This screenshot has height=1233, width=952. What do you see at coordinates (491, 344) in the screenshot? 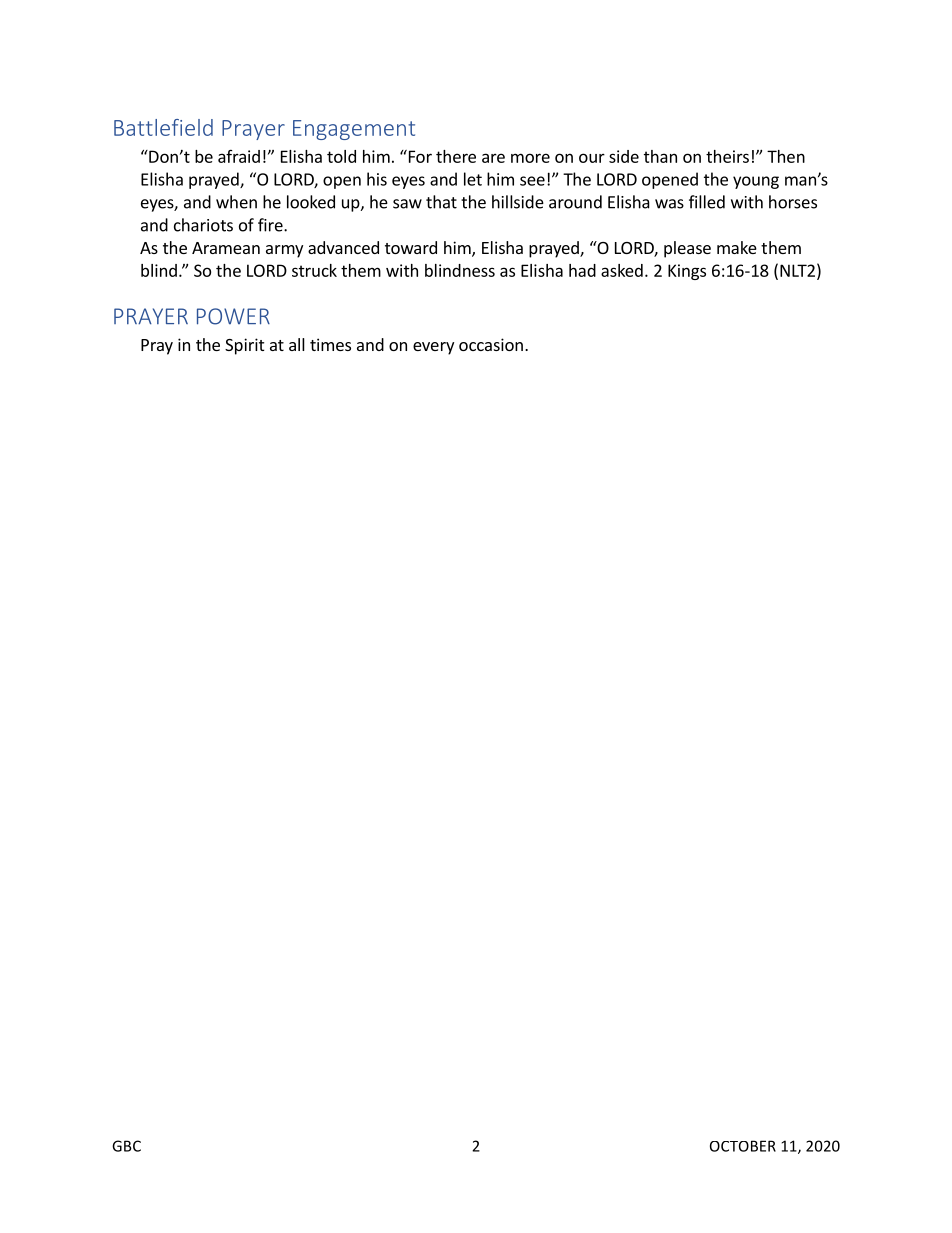
I see `occasion` at bounding box center [491, 344].
